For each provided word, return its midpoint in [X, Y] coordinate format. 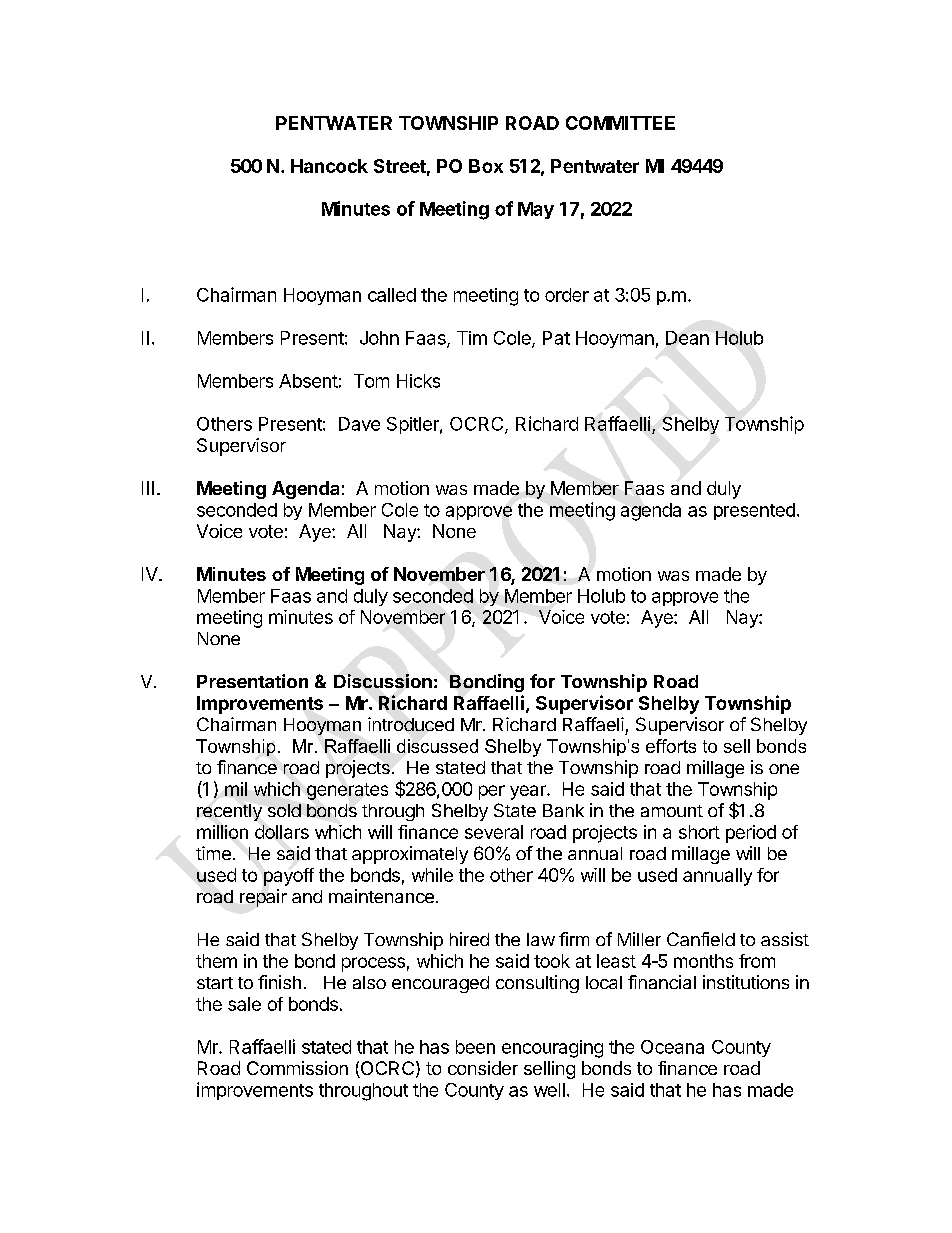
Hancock [329, 166]
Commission [297, 1068]
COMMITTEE [620, 123]
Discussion [383, 681]
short [699, 832]
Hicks [418, 381]
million [222, 832]
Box [486, 166]
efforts [671, 746]
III [148, 488]
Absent [308, 381]
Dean [687, 338]
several [494, 832]
